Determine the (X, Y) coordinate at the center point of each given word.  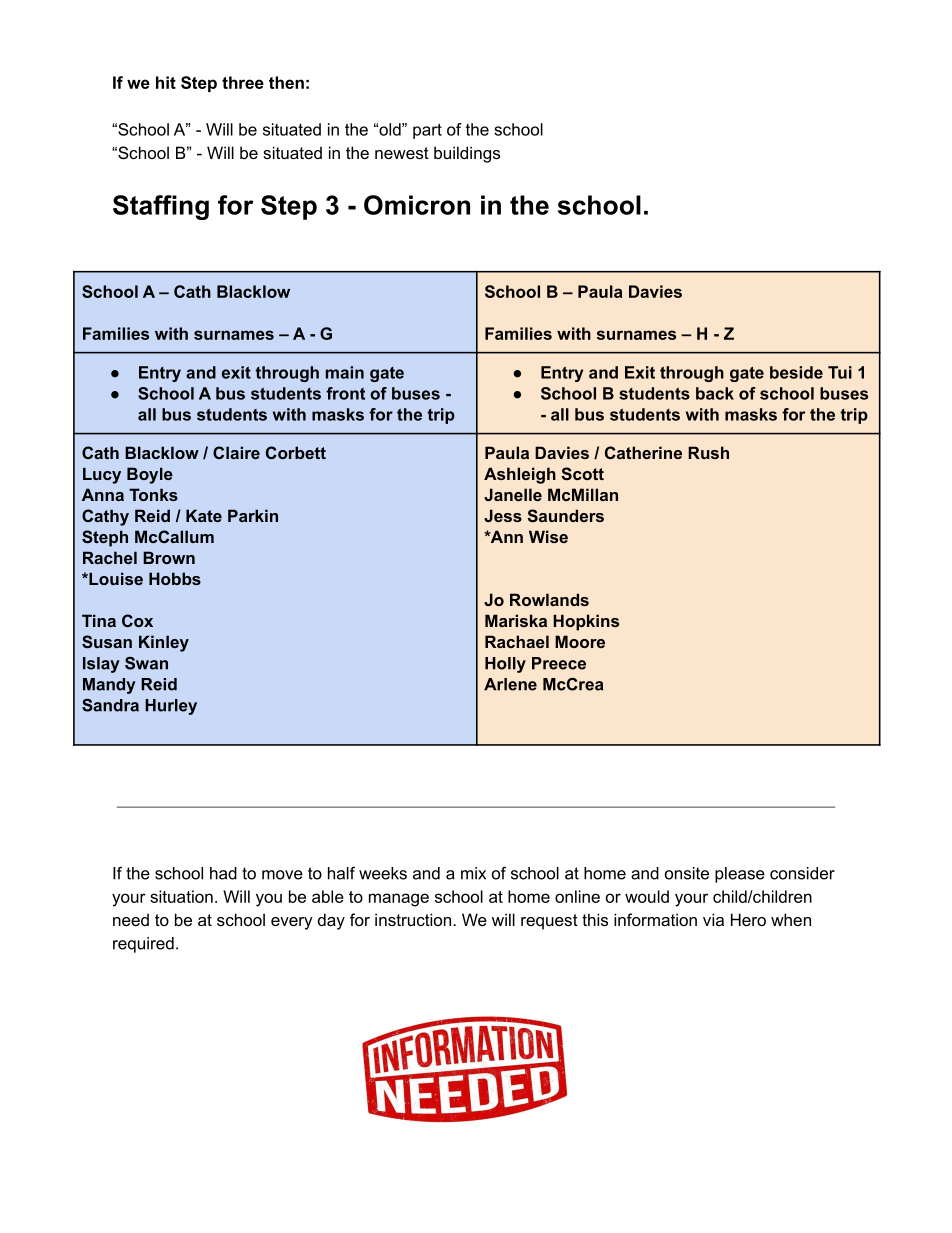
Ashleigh (520, 475)
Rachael (517, 641)
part (427, 131)
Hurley (171, 707)
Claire (236, 452)
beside (796, 372)
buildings (467, 154)
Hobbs (175, 578)
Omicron (417, 205)
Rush (708, 452)
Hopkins (586, 622)
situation (181, 896)
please (740, 875)
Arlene (510, 684)
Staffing (161, 207)
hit (166, 82)
